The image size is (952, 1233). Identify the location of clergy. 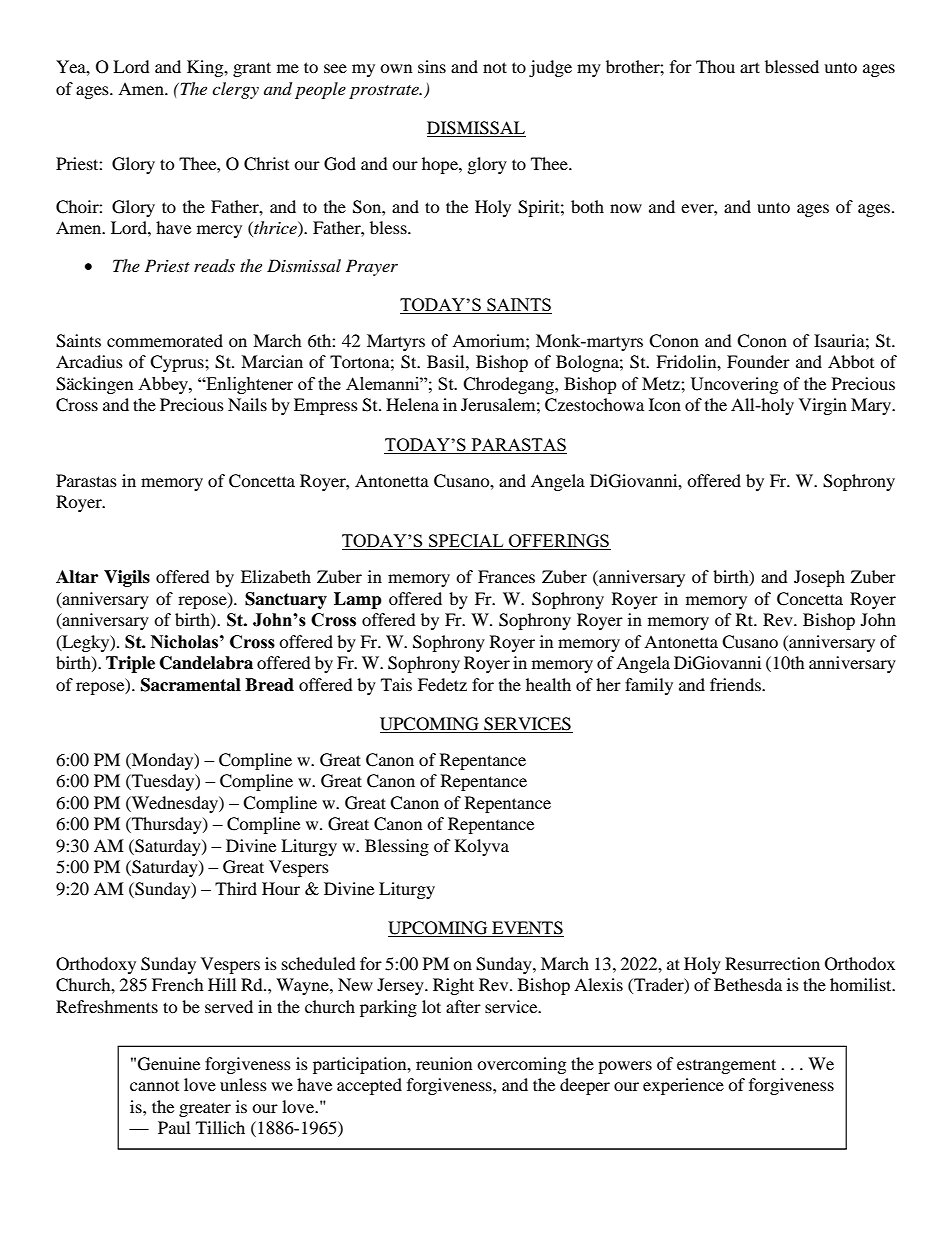
(235, 90).
